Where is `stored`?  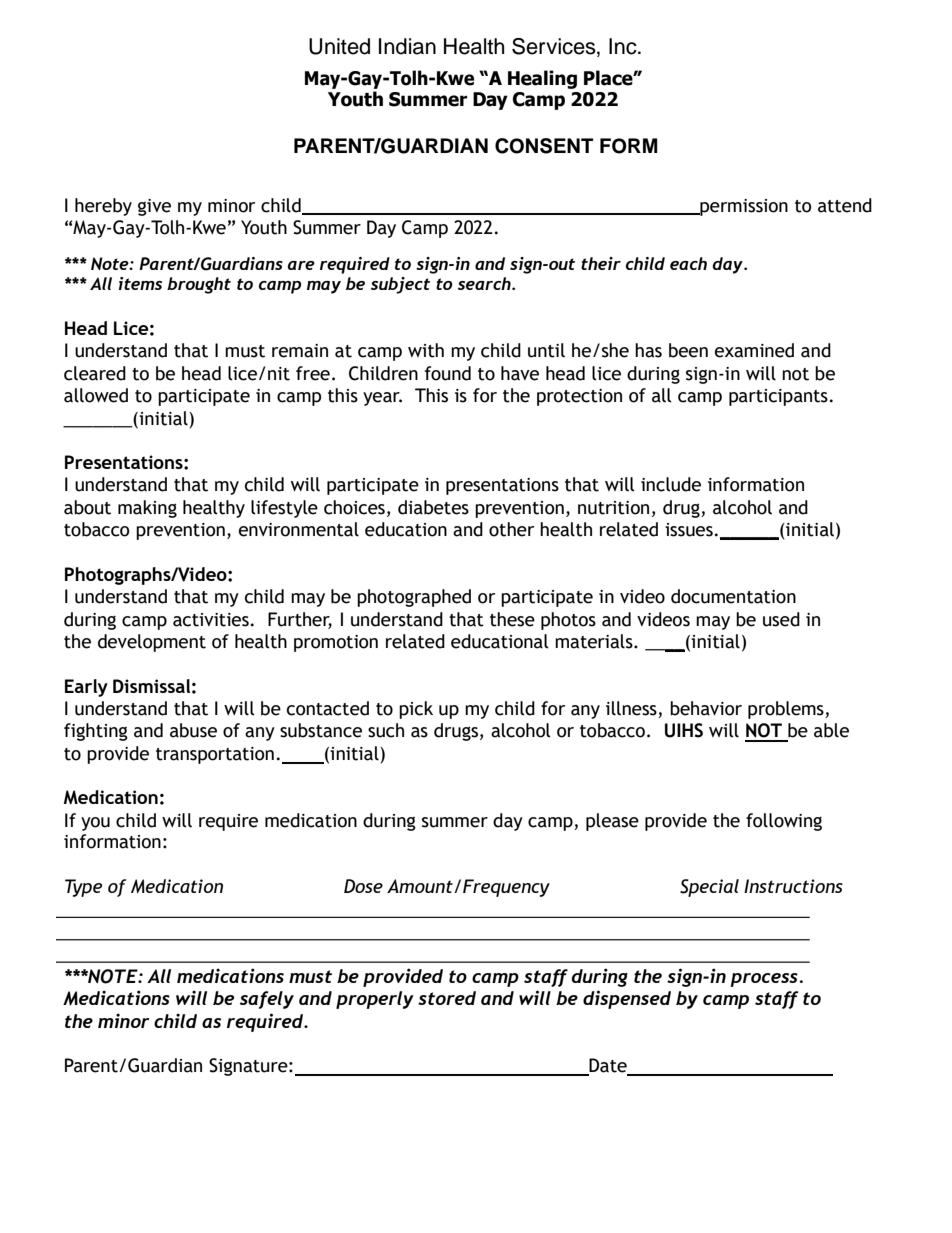 stored is located at coordinates (447, 998).
